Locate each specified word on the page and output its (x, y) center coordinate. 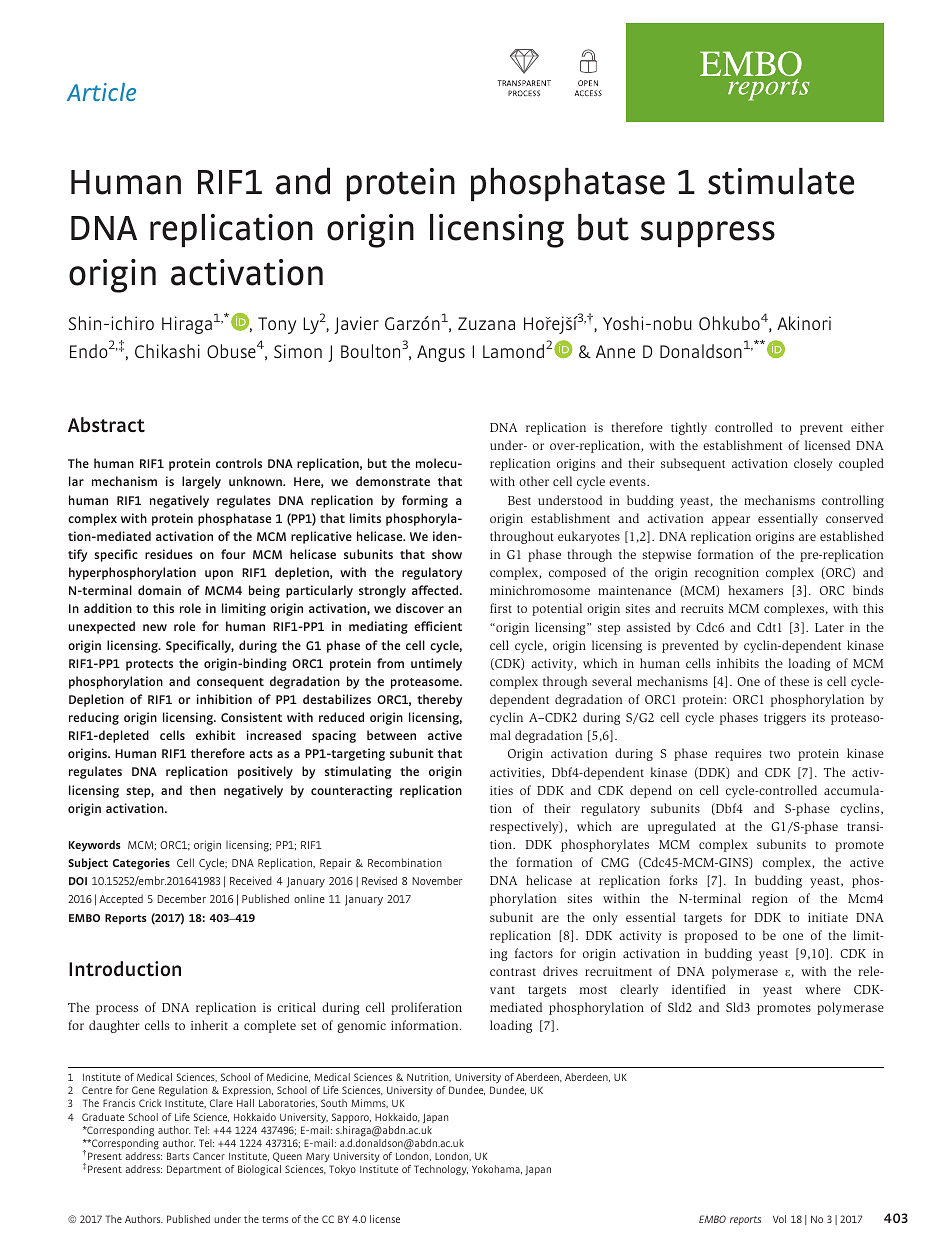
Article (101, 92)
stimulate (781, 181)
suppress (708, 234)
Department (194, 1170)
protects (149, 665)
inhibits (738, 663)
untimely (436, 664)
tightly (689, 428)
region (770, 900)
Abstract (106, 424)
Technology (441, 1170)
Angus (441, 353)
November (437, 881)
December (181, 898)
